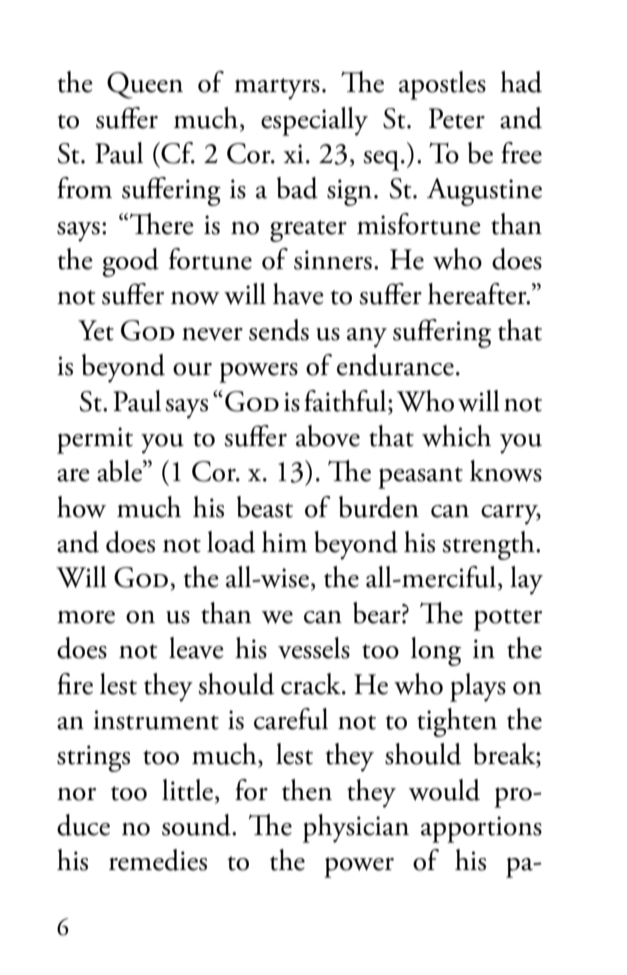 This image has width=627, height=975. What do you see at coordinates (158, 860) in the image?
I see `remedies` at bounding box center [158, 860].
